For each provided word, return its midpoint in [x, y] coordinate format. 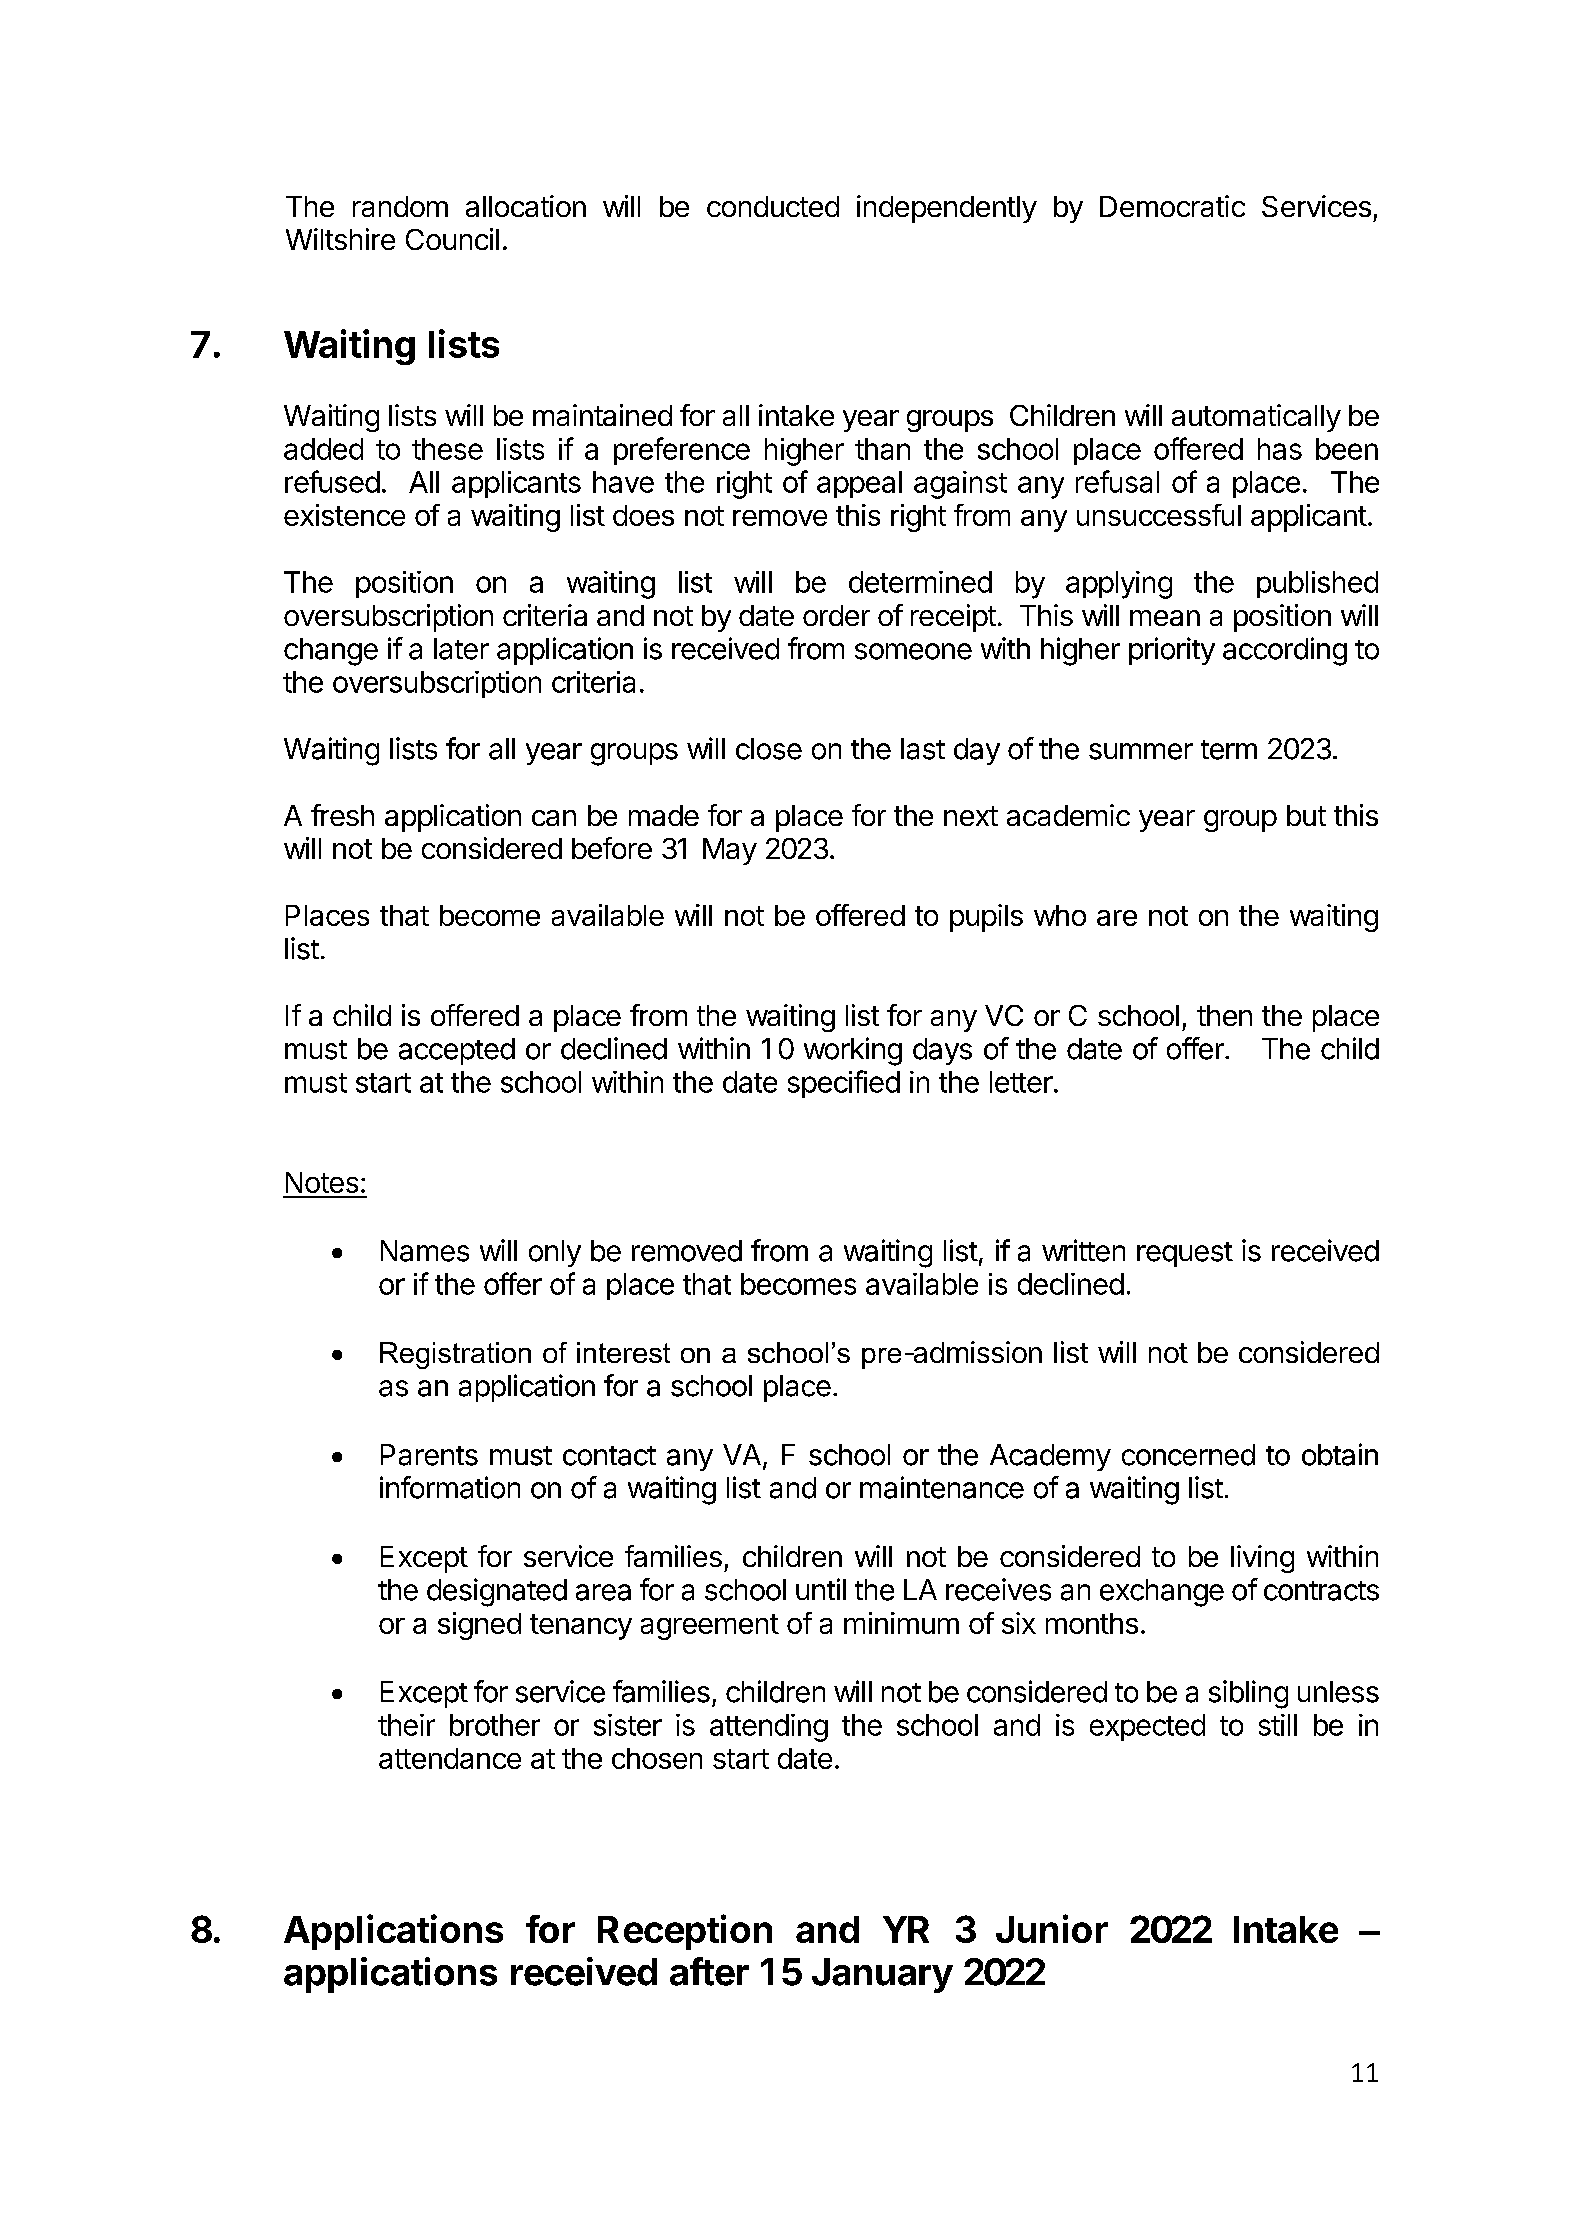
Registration [455, 1355]
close [769, 749]
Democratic [1172, 206]
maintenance [942, 1487]
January [882, 1975]
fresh [342, 815]
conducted [773, 206]
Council [452, 239]
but [1306, 815]
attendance [450, 1758]
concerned [1188, 1455]
